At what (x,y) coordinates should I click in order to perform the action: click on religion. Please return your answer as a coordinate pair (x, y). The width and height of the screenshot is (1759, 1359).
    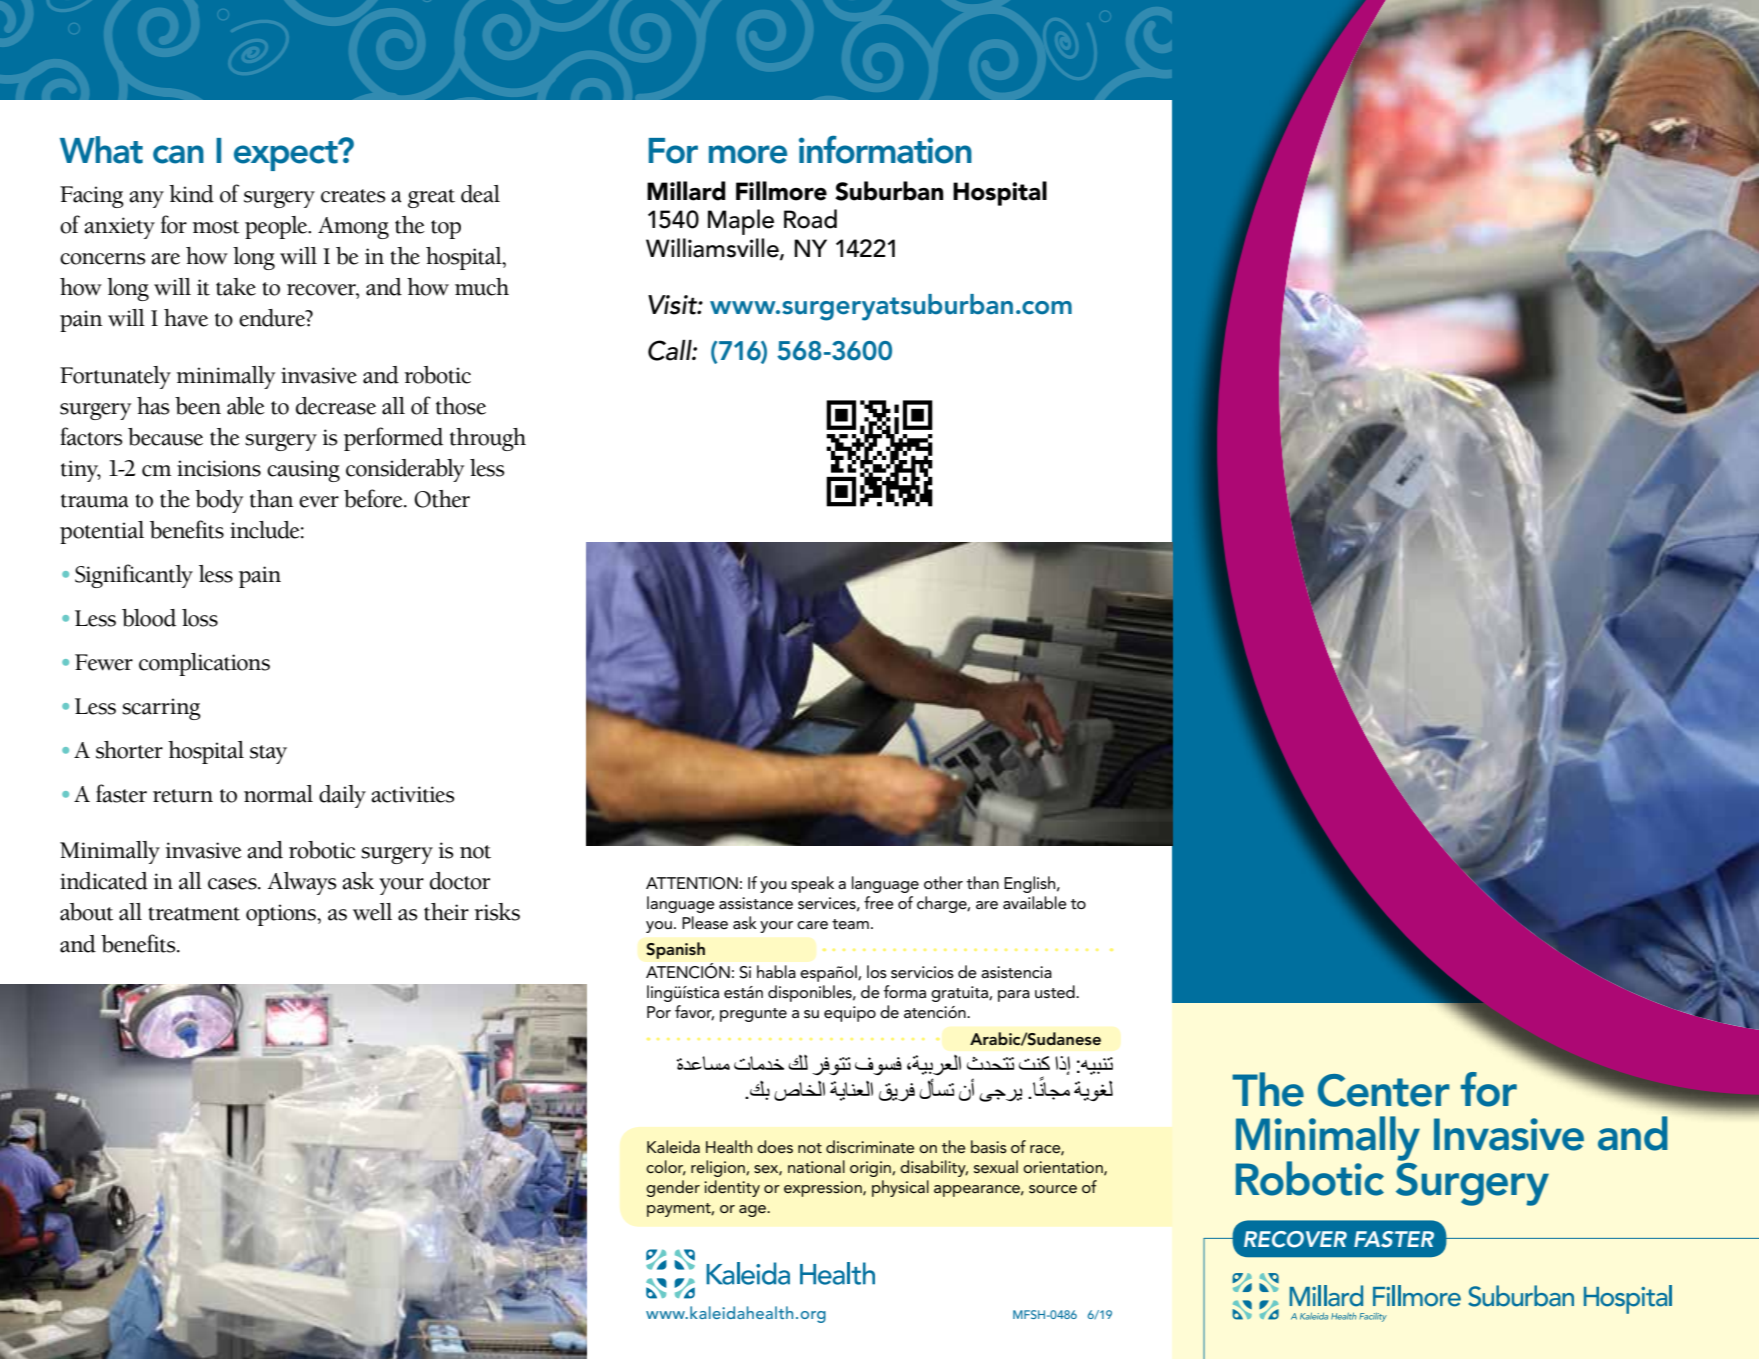
    Looking at the image, I should click on (719, 1168).
